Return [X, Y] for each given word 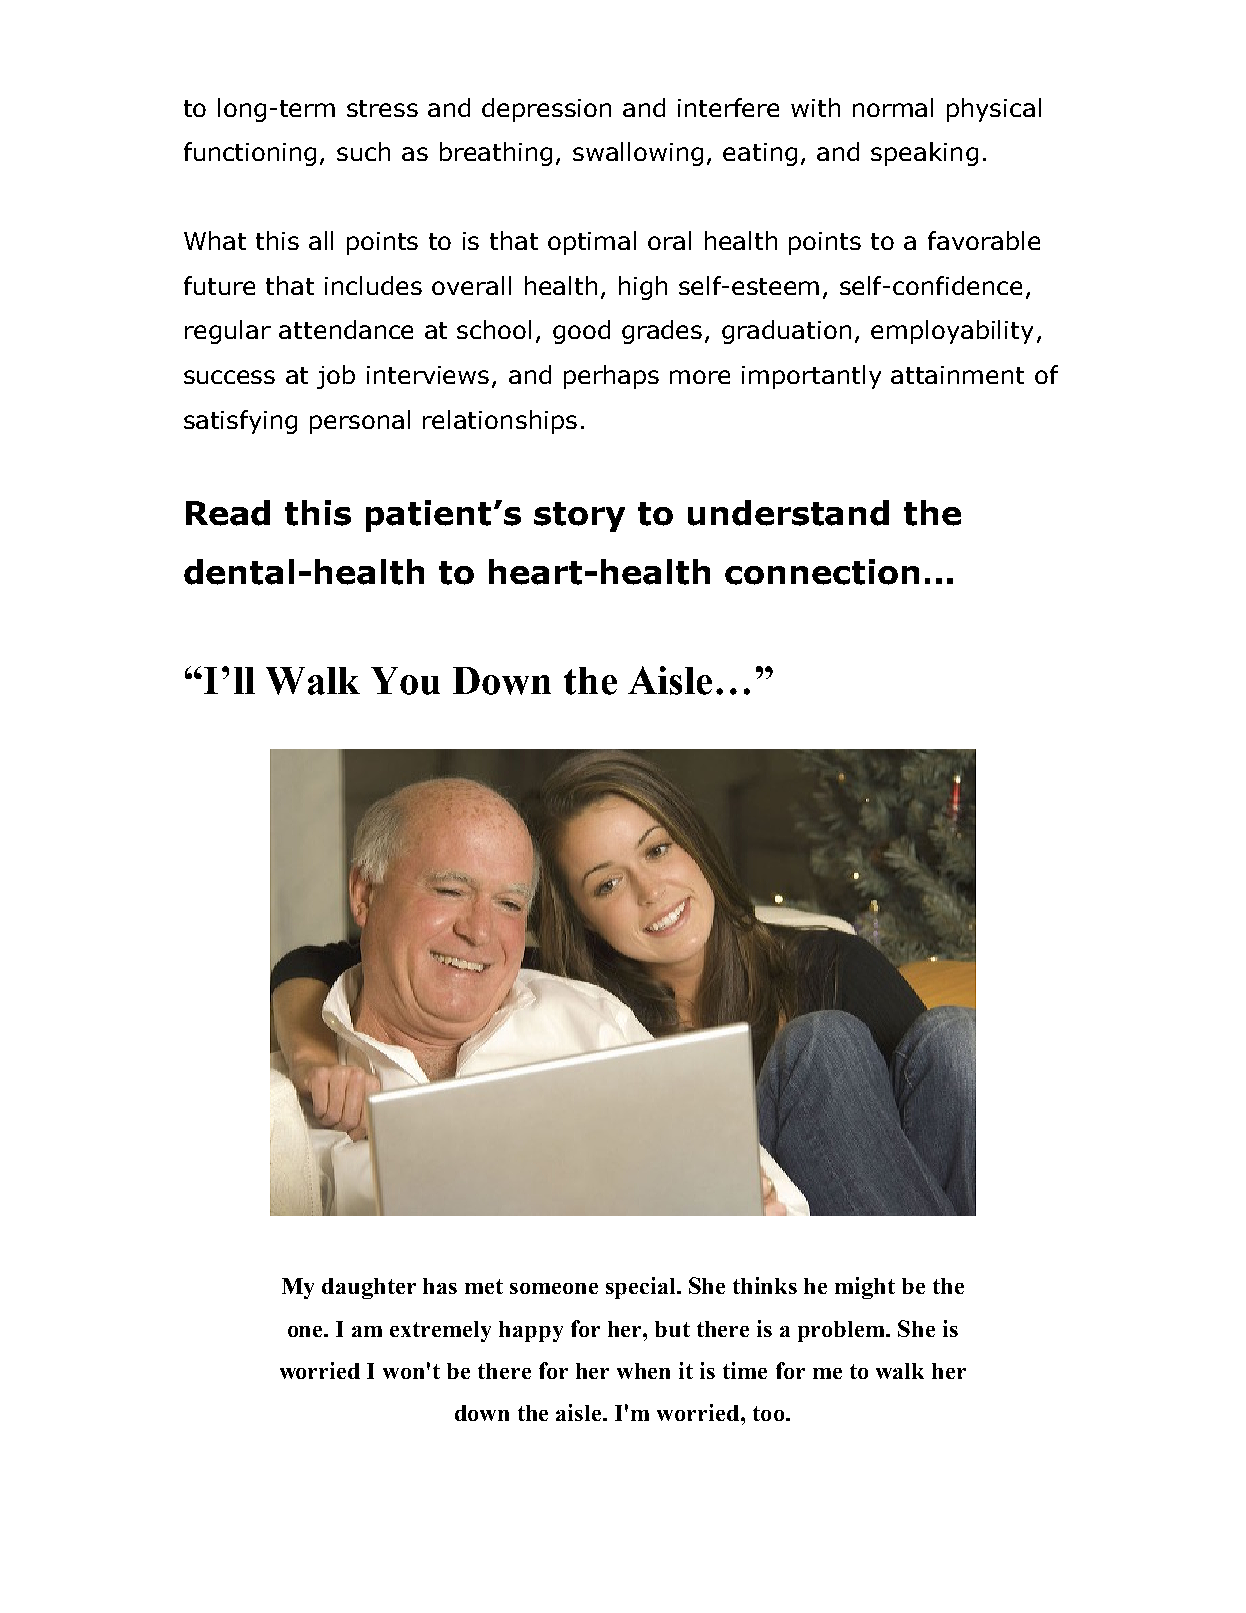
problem [843, 1331]
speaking [924, 154]
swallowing [638, 154]
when [643, 1371]
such [363, 151]
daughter [369, 1288]
